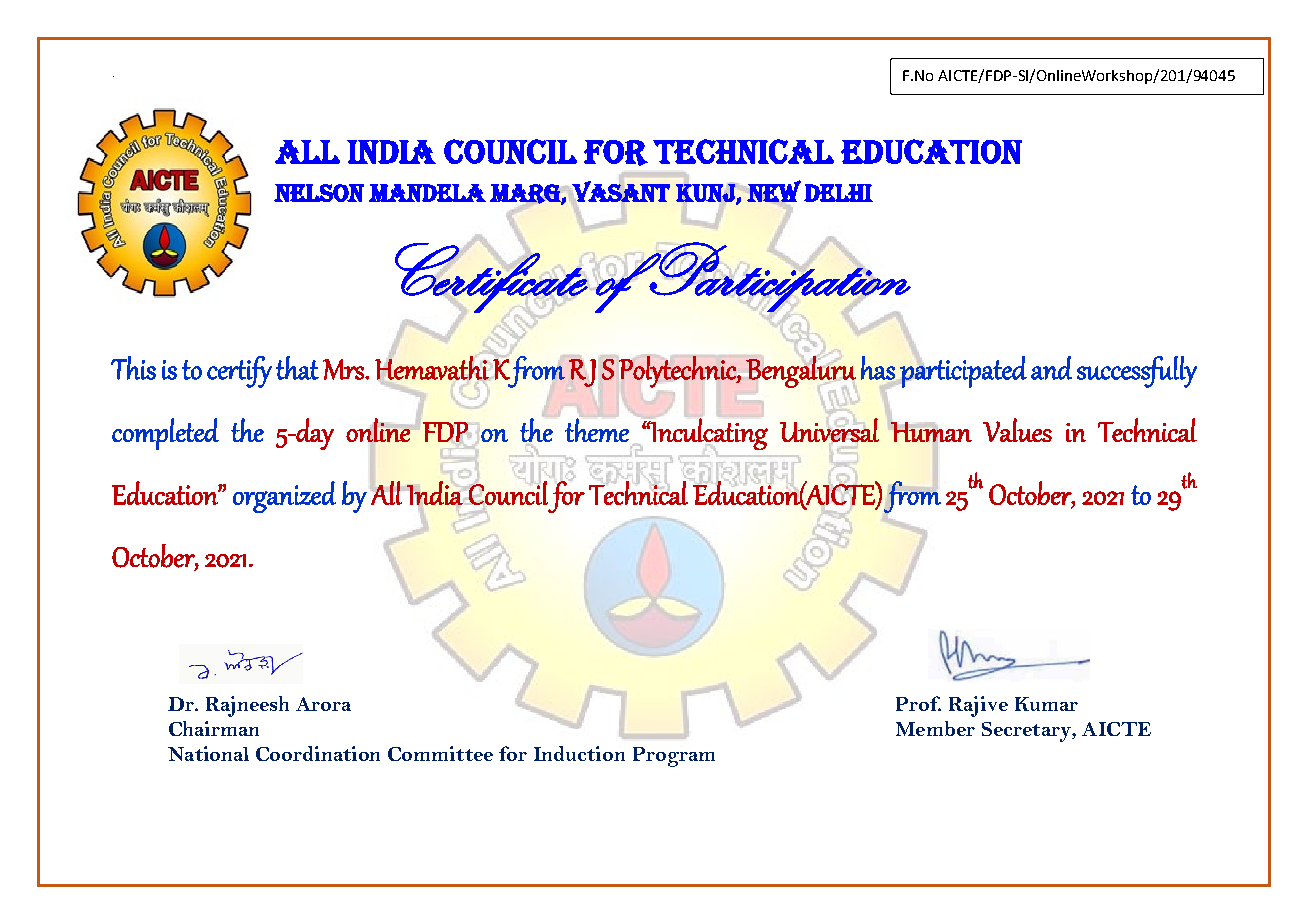  I want to click on Values, so click(1017, 430).
